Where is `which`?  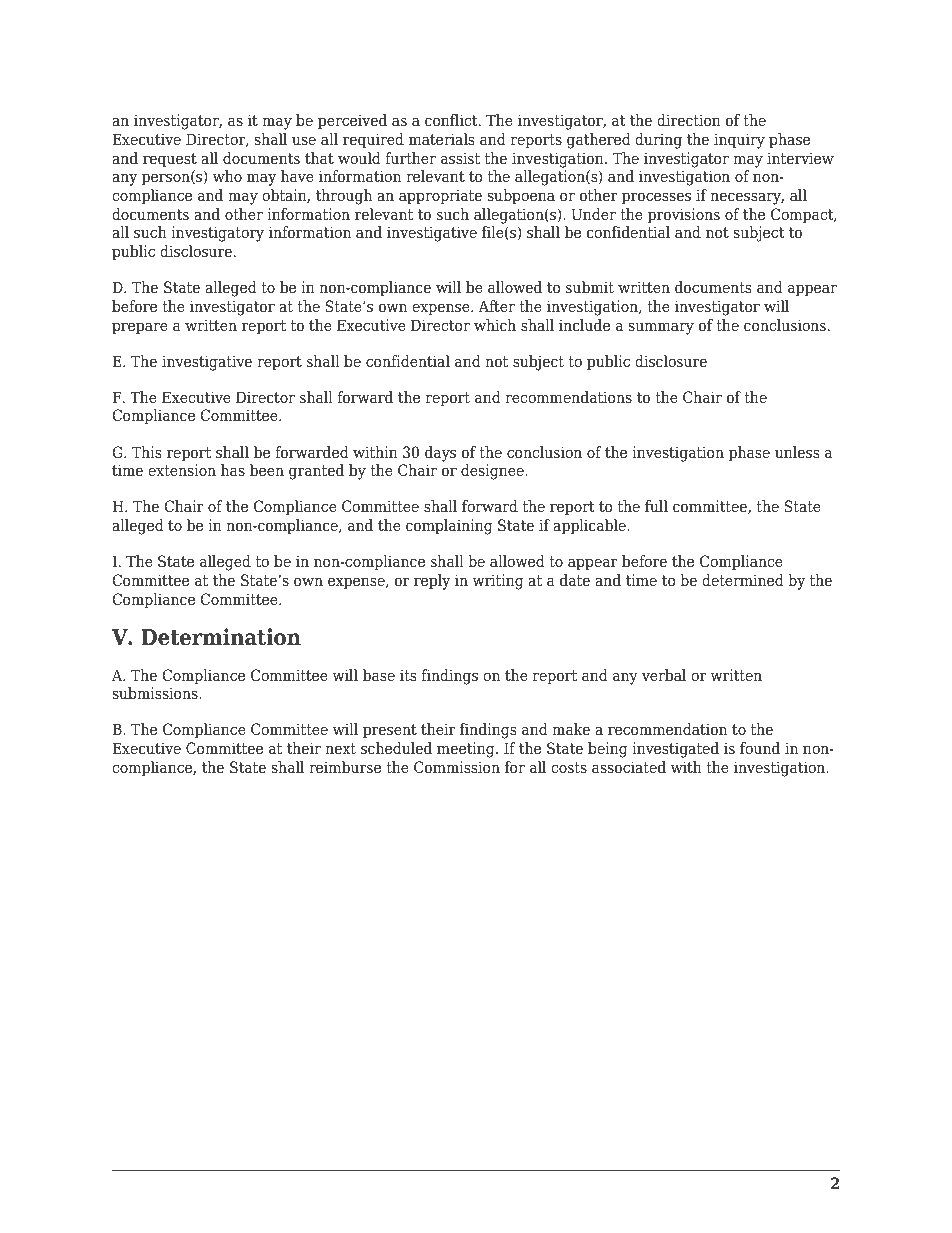 which is located at coordinates (495, 325).
